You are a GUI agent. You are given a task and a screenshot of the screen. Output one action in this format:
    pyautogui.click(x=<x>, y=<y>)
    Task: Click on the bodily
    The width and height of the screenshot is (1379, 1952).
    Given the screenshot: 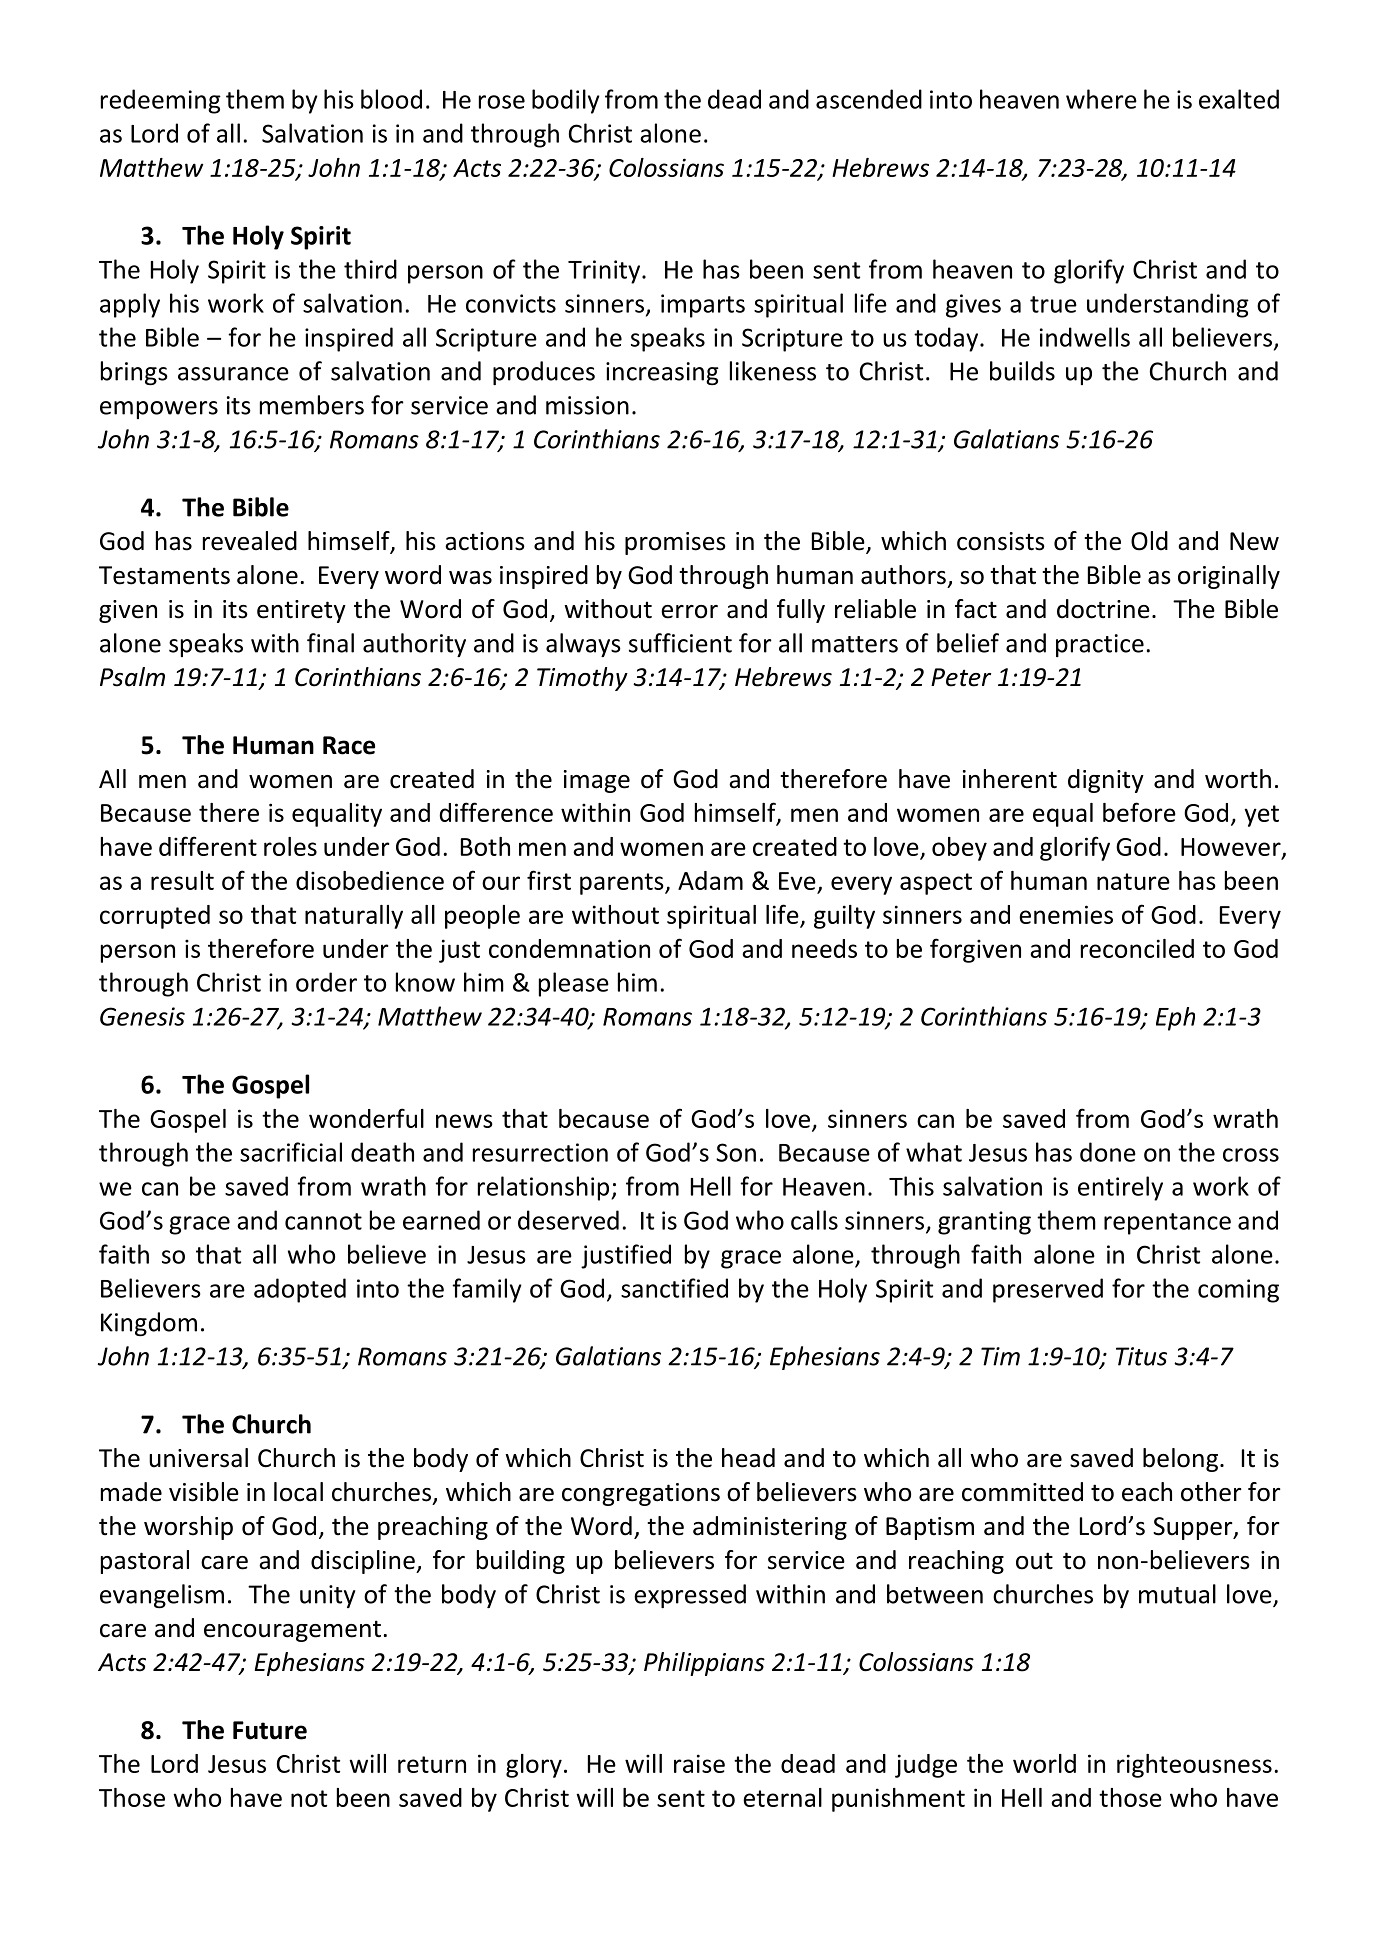 What is the action you would take?
    pyautogui.click(x=566, y=101)
